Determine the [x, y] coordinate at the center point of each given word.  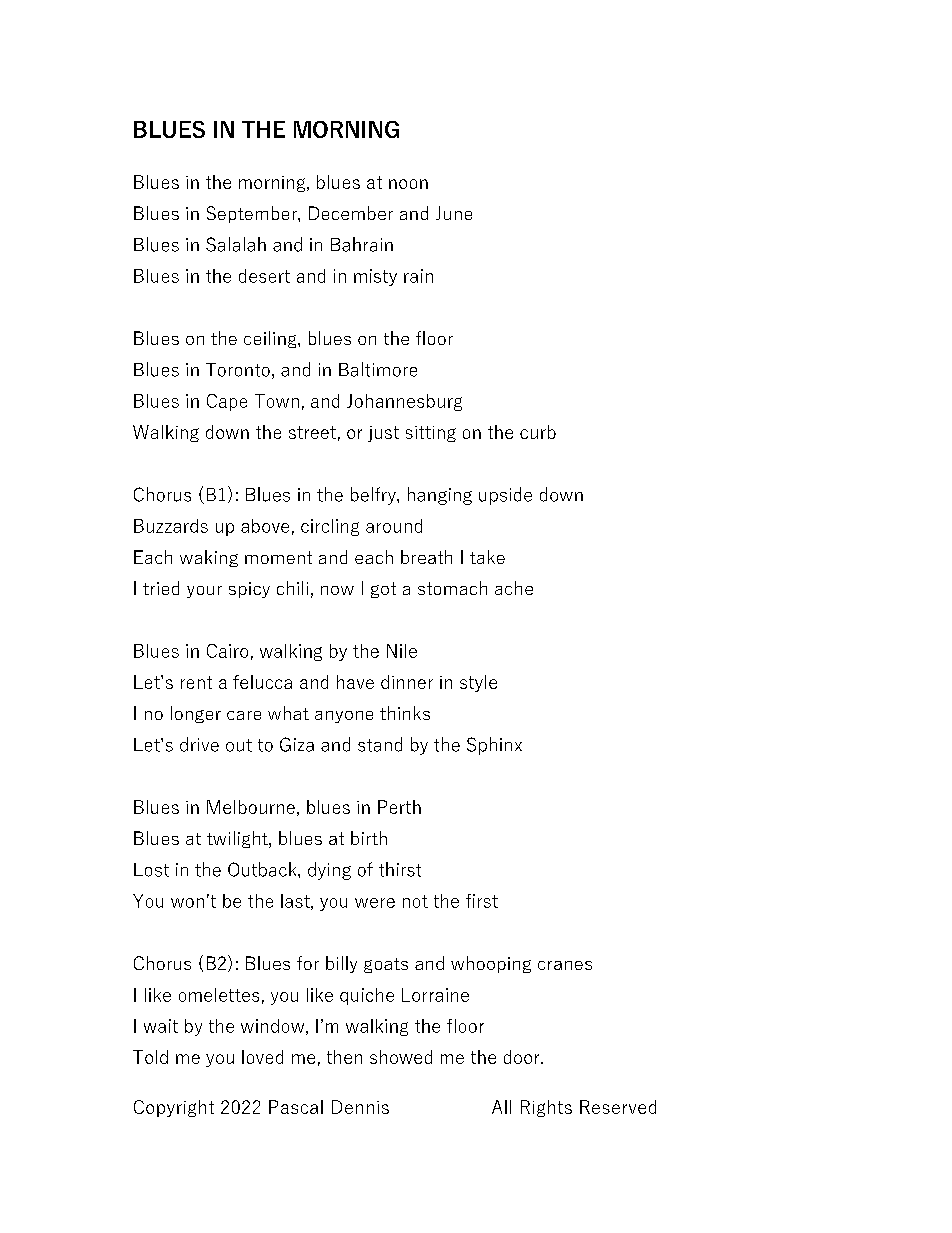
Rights [546, 1108]
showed [401, 1057]
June [454, 213]
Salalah [236, 244]
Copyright [174, 1108]
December [351, 213]
